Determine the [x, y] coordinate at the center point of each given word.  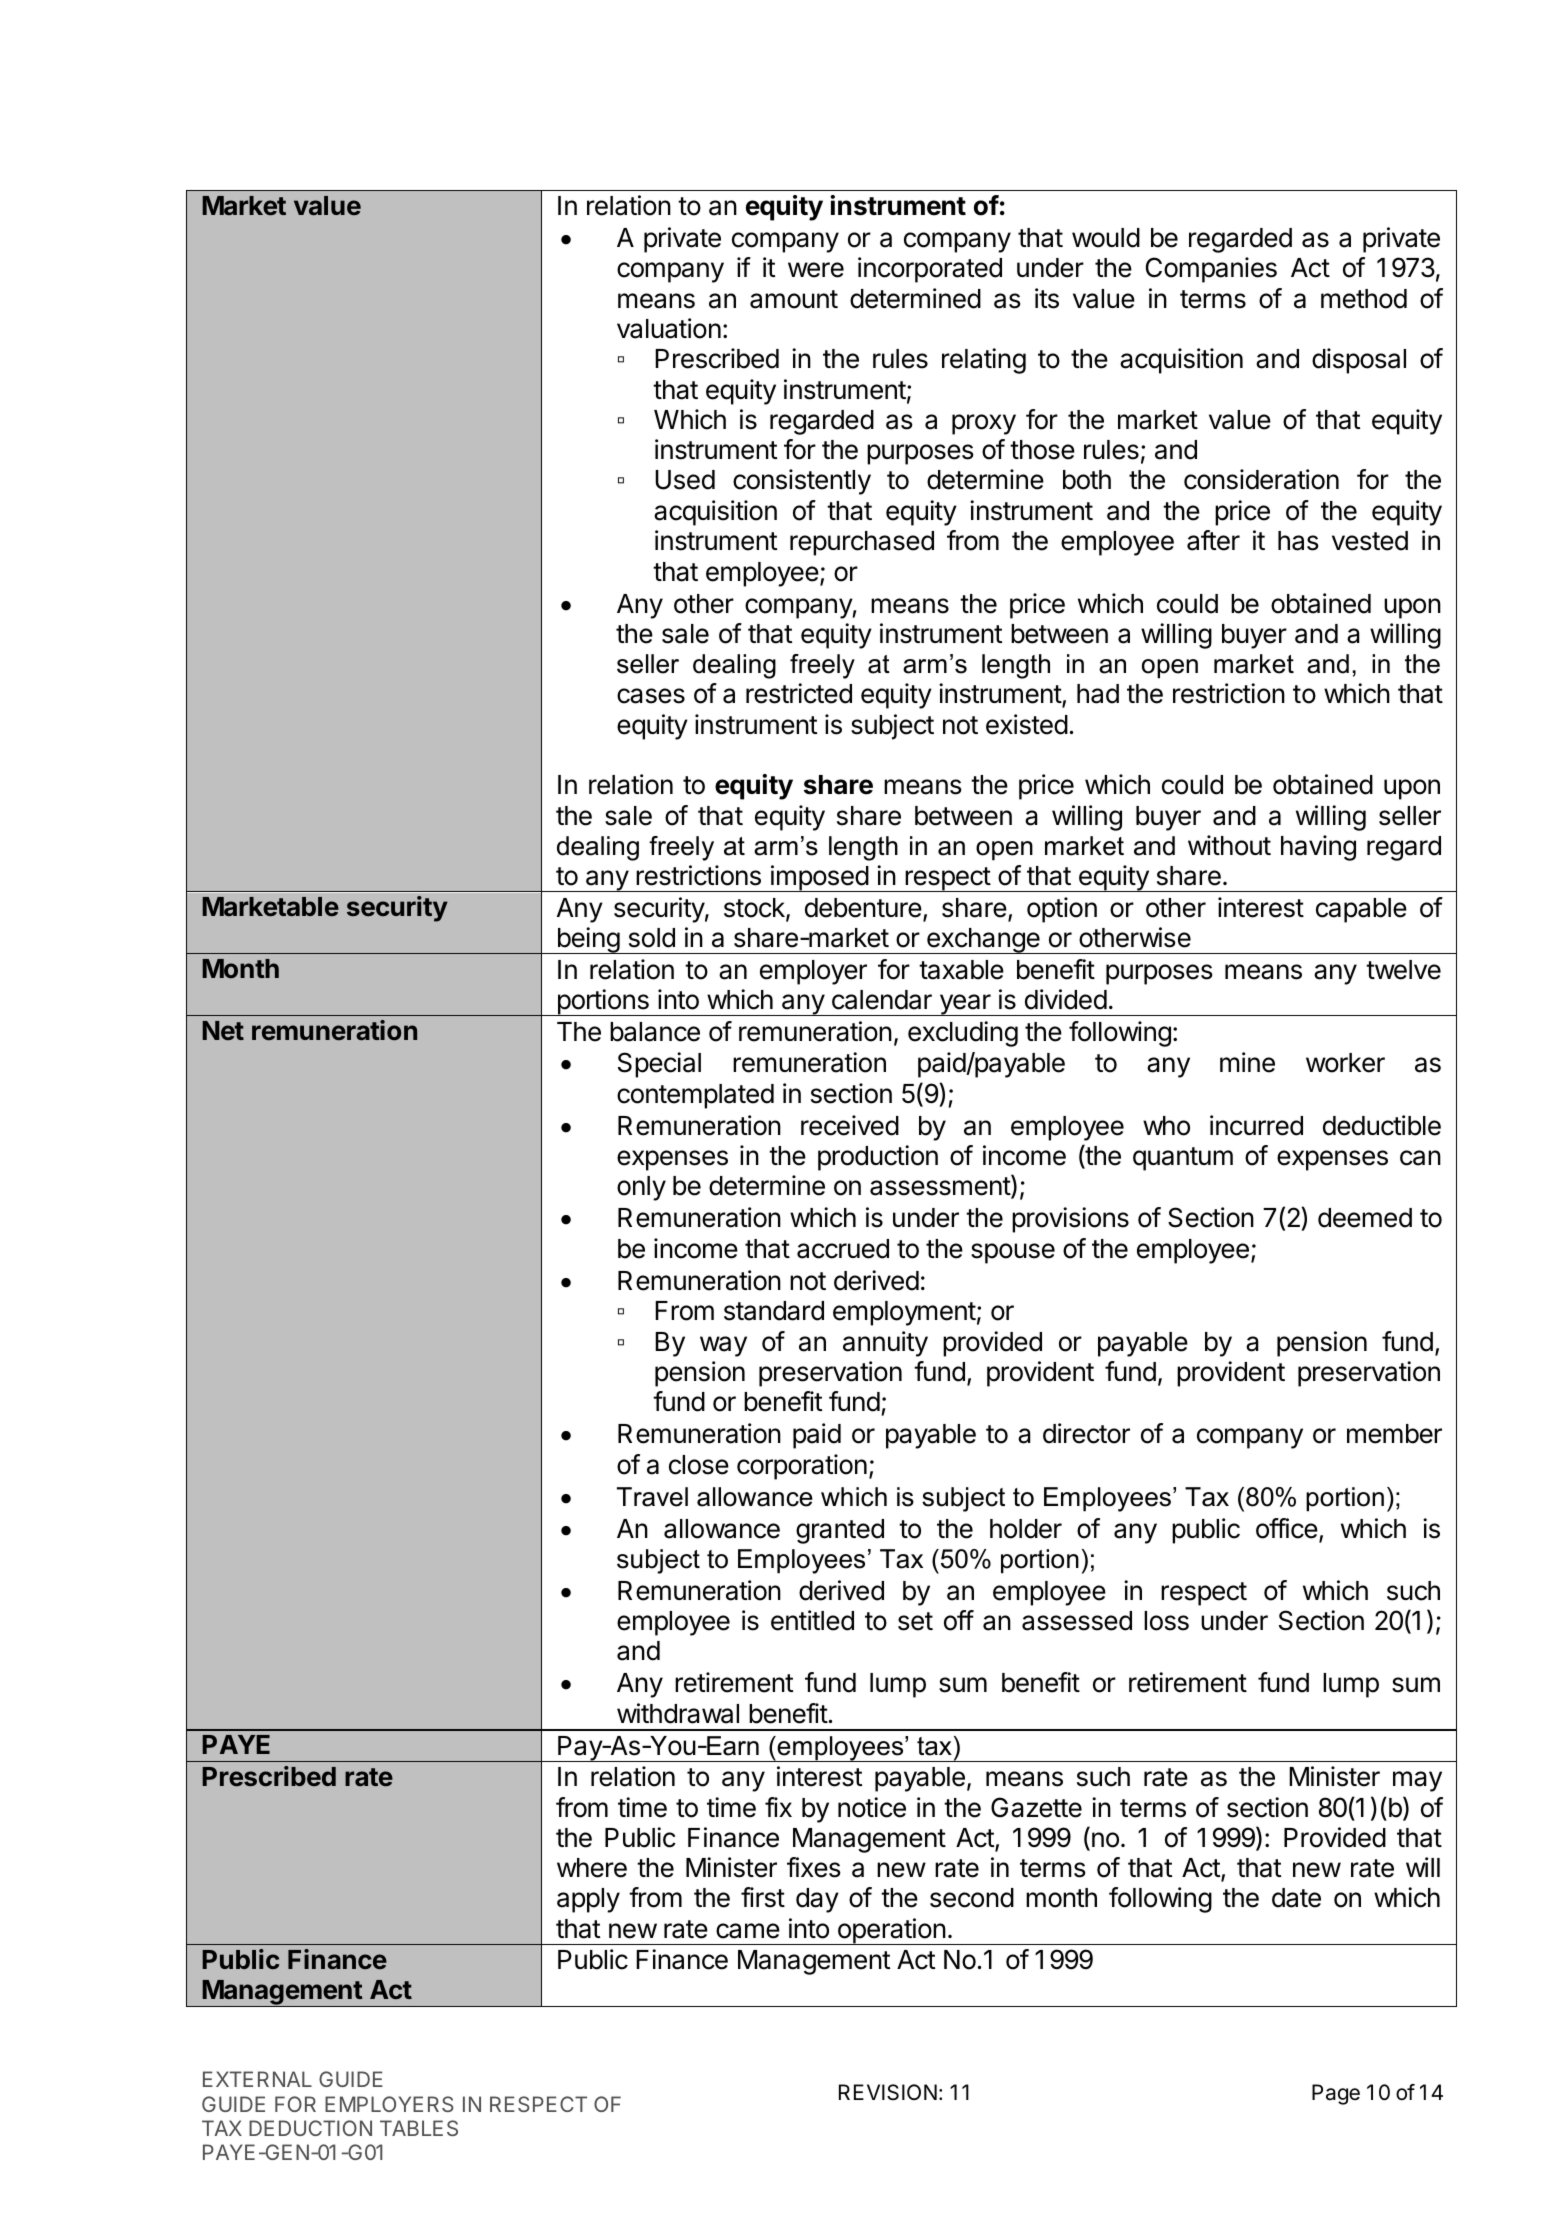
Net [223, 1030]
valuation [669, 328]
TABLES [419, 2128]
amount [794, 299]
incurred [1256, 1125]
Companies [1211, 270]
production [878, 1158]
